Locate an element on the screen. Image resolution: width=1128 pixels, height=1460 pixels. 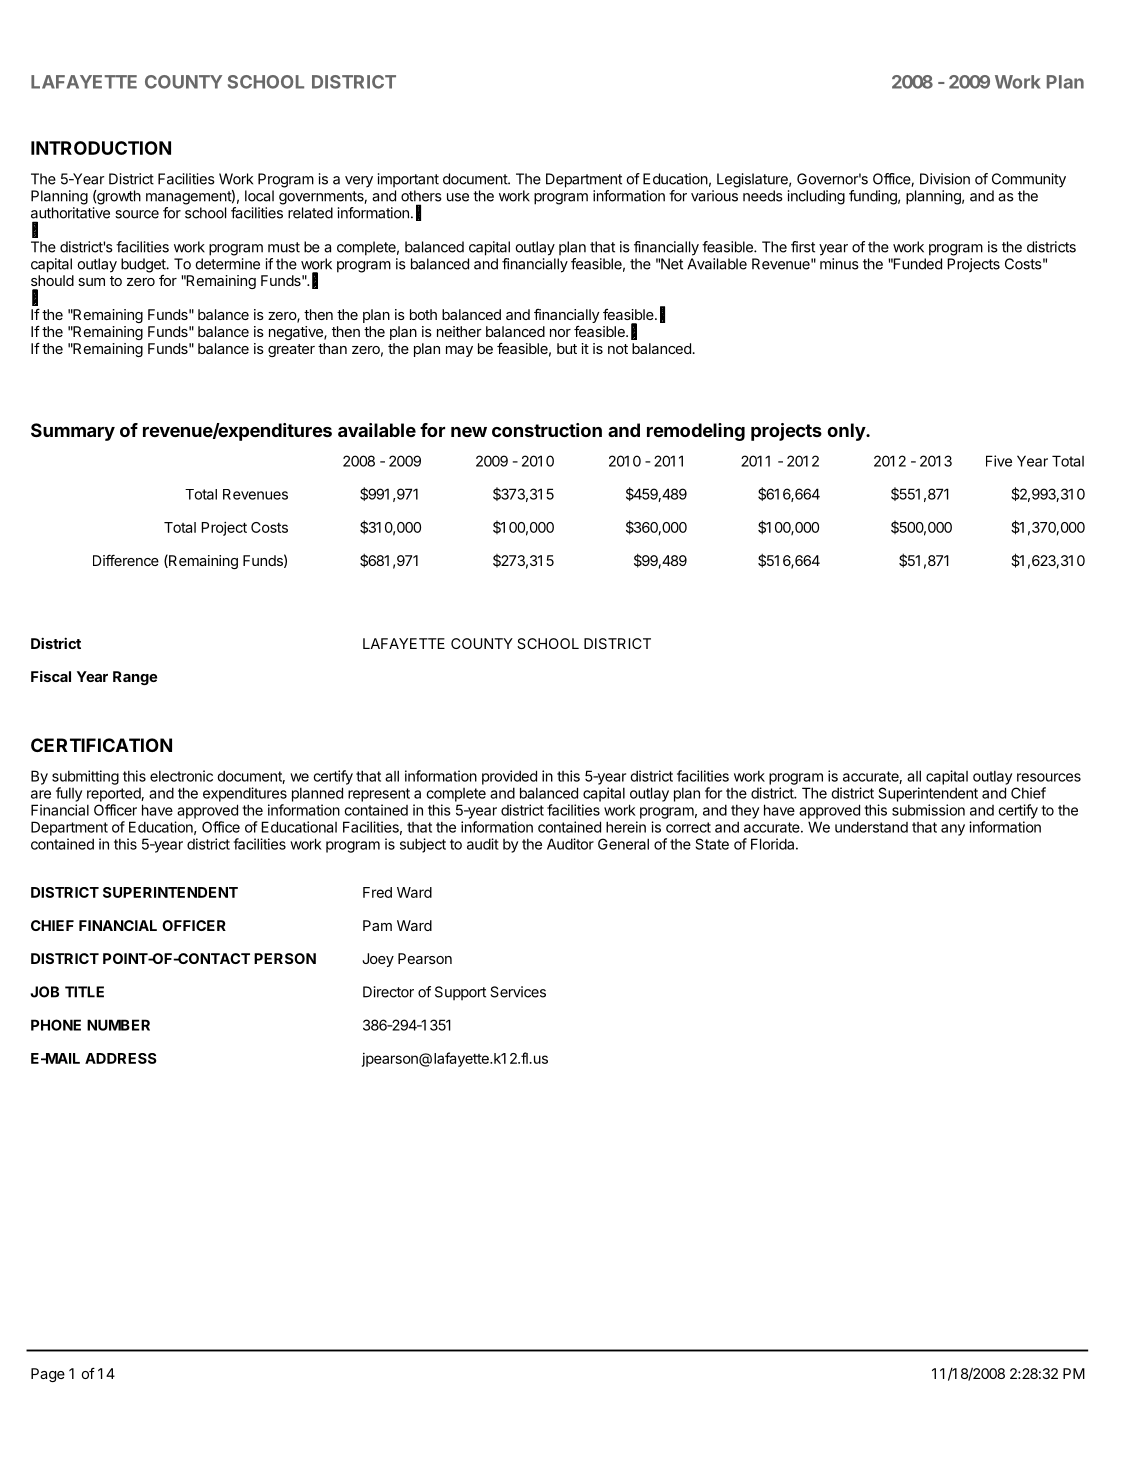
Page is located at coordinates (48, 1375).
